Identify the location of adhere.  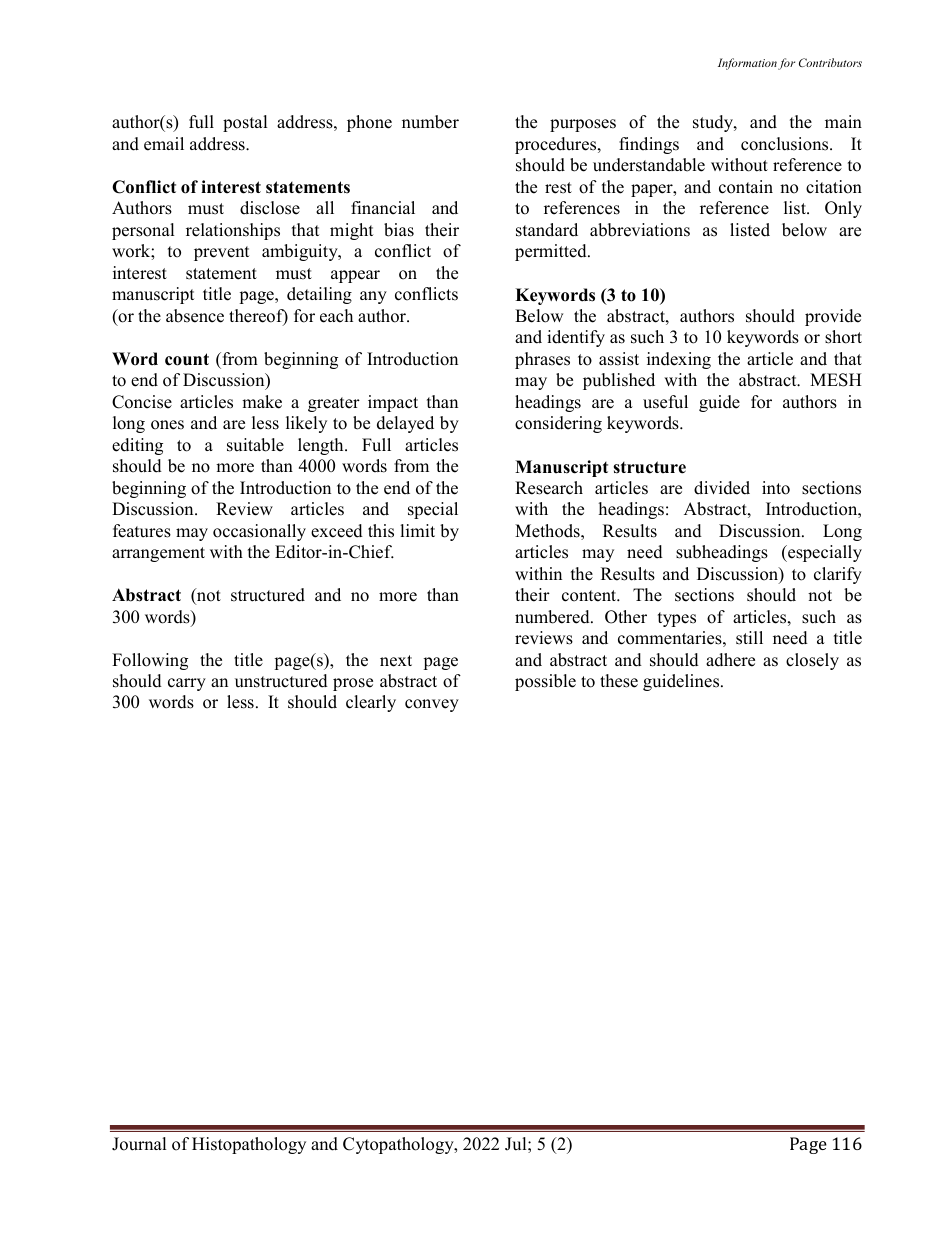
(730, 660).
